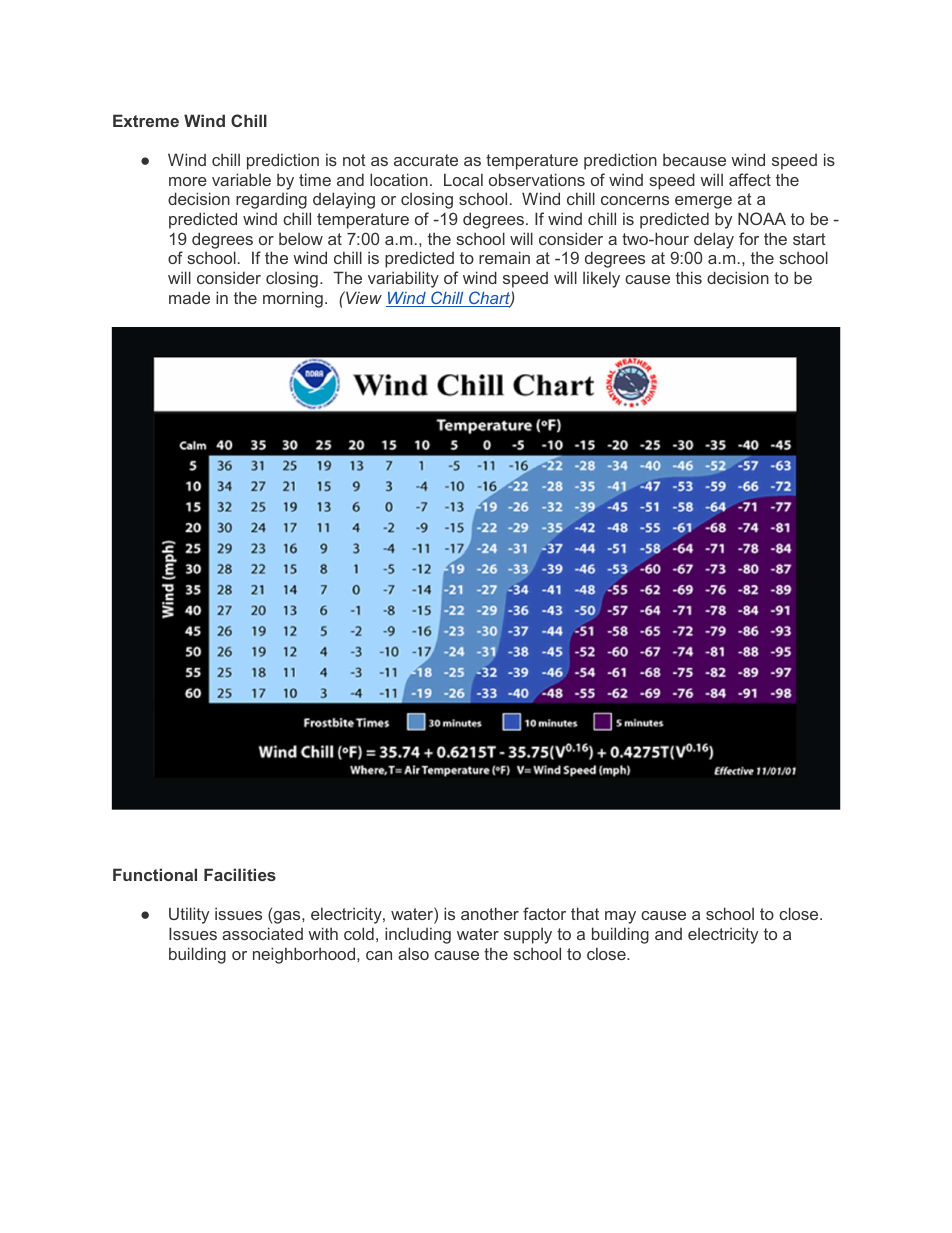 Image resolution: width=952 pixels, height=1233 pixels. Describe the element at coordinates (363, 297) in the document. I see `View` at that location.
